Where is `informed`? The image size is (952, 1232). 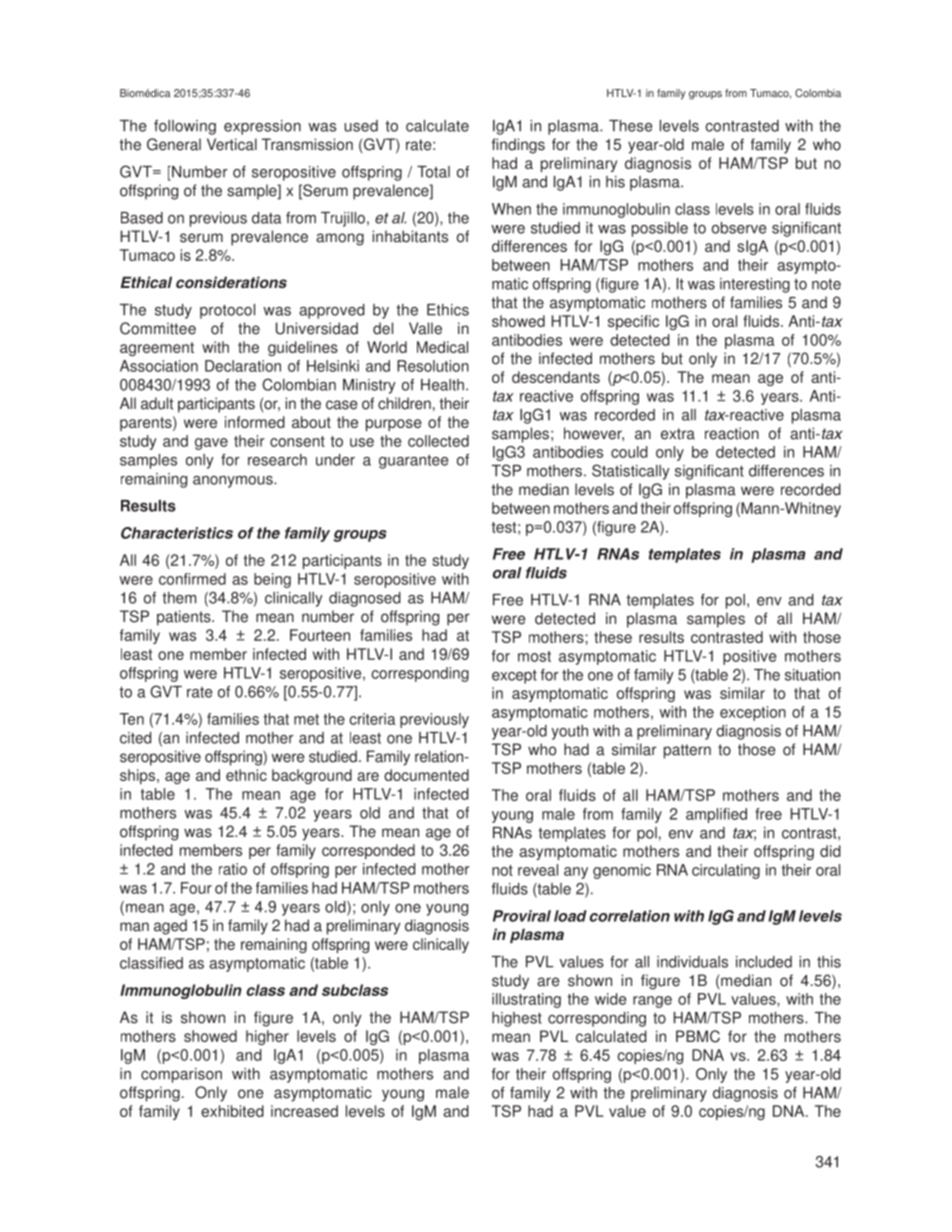 informed is located at coordinates (255, 422).
